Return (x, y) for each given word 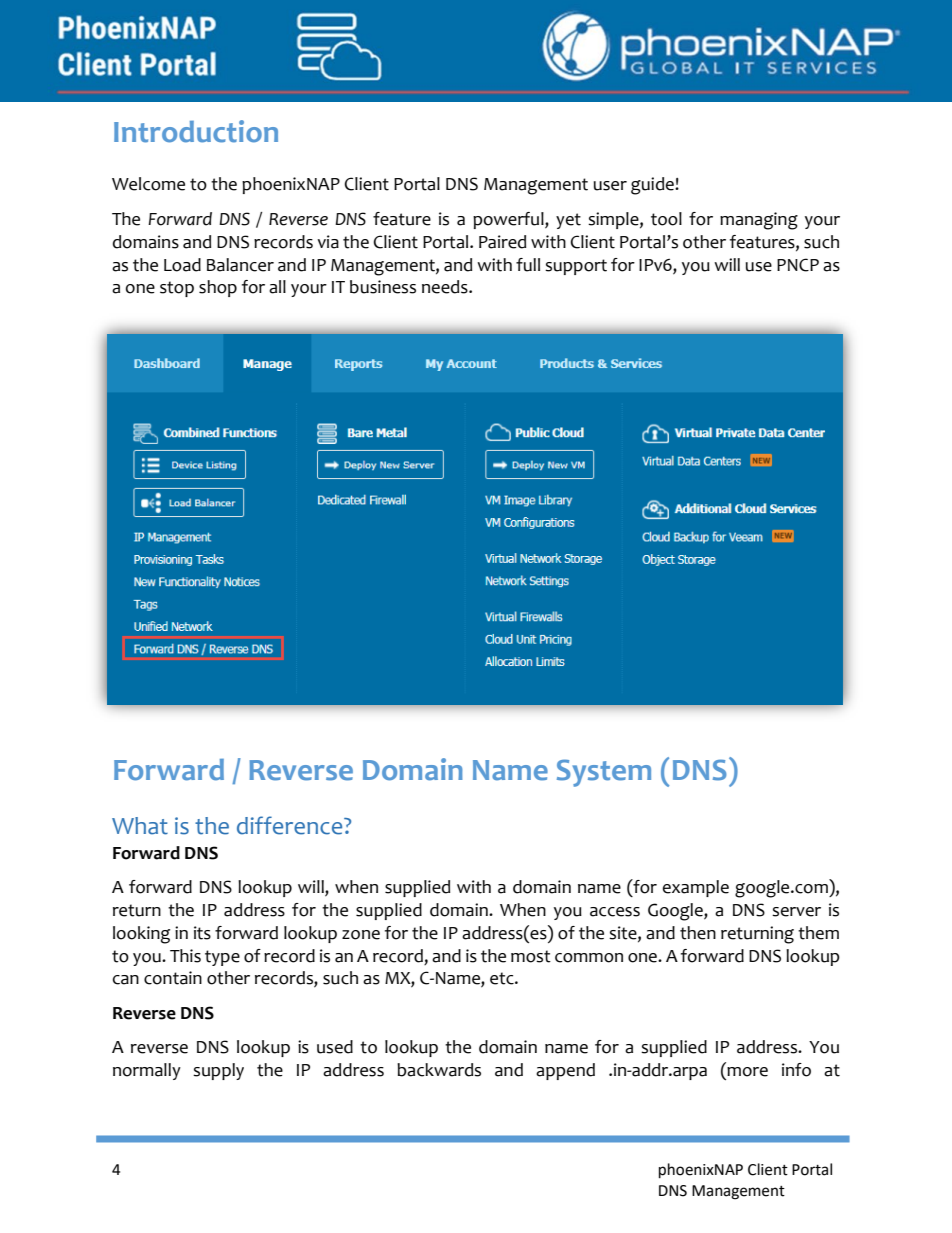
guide (653, 186)
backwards (439, 1070)
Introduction (196, 131)
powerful (509, 220)
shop (218, 288)
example (695, 888)
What (140, 826)
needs (446, 287)
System (604, 773)
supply (218, 1071)
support (576, 267)
